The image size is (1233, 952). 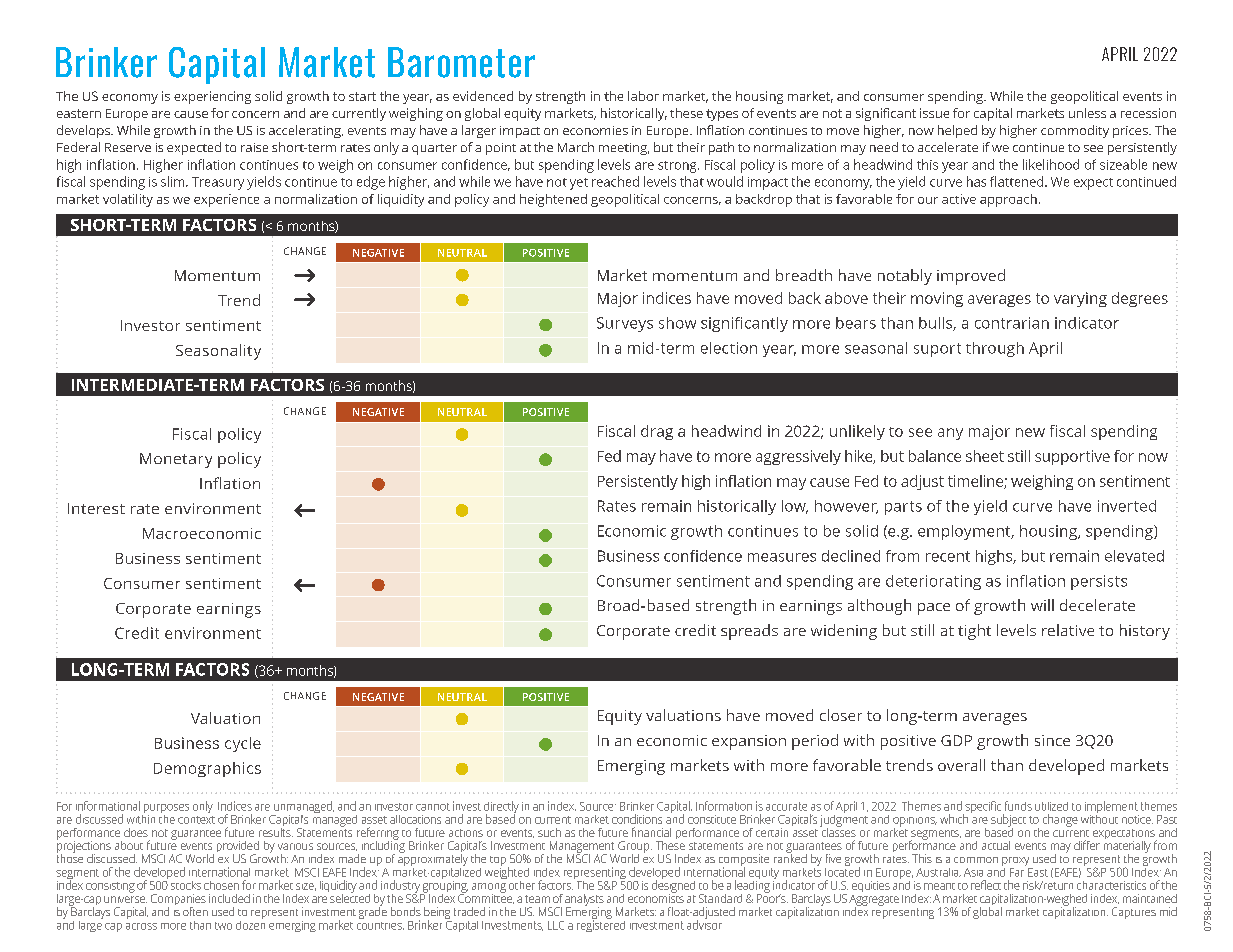 I want to click on unless, so click(x=1087, y=113).
